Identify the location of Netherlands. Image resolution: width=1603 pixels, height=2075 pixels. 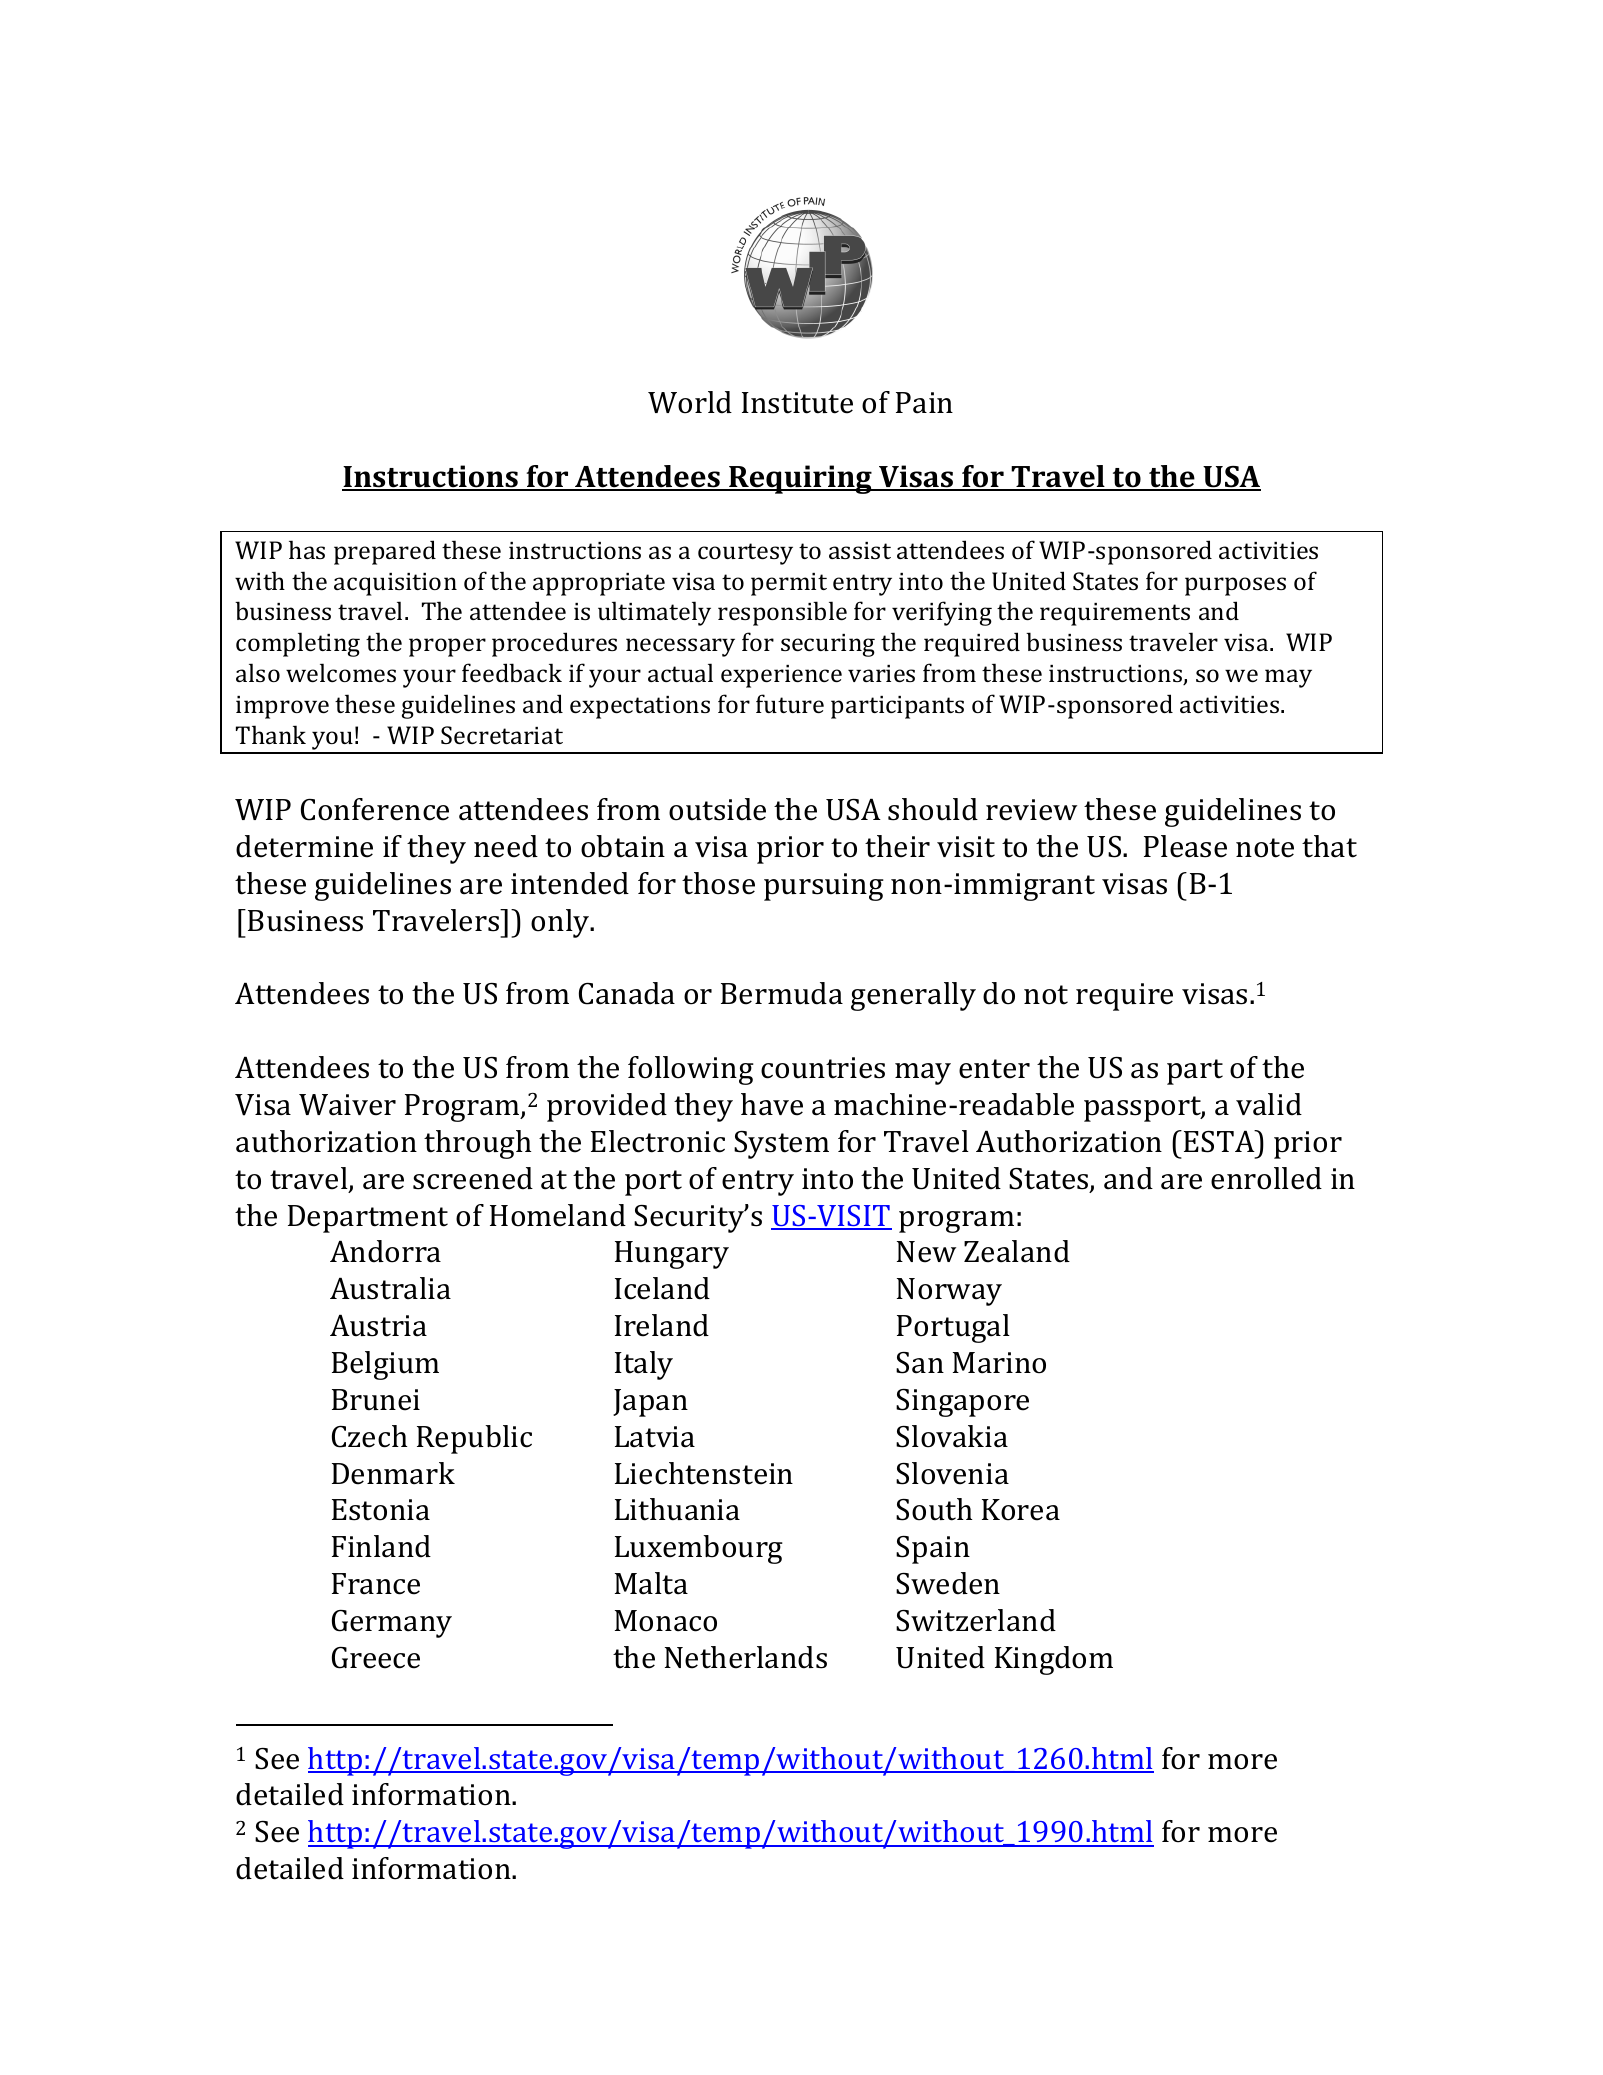
(746, 1657).
